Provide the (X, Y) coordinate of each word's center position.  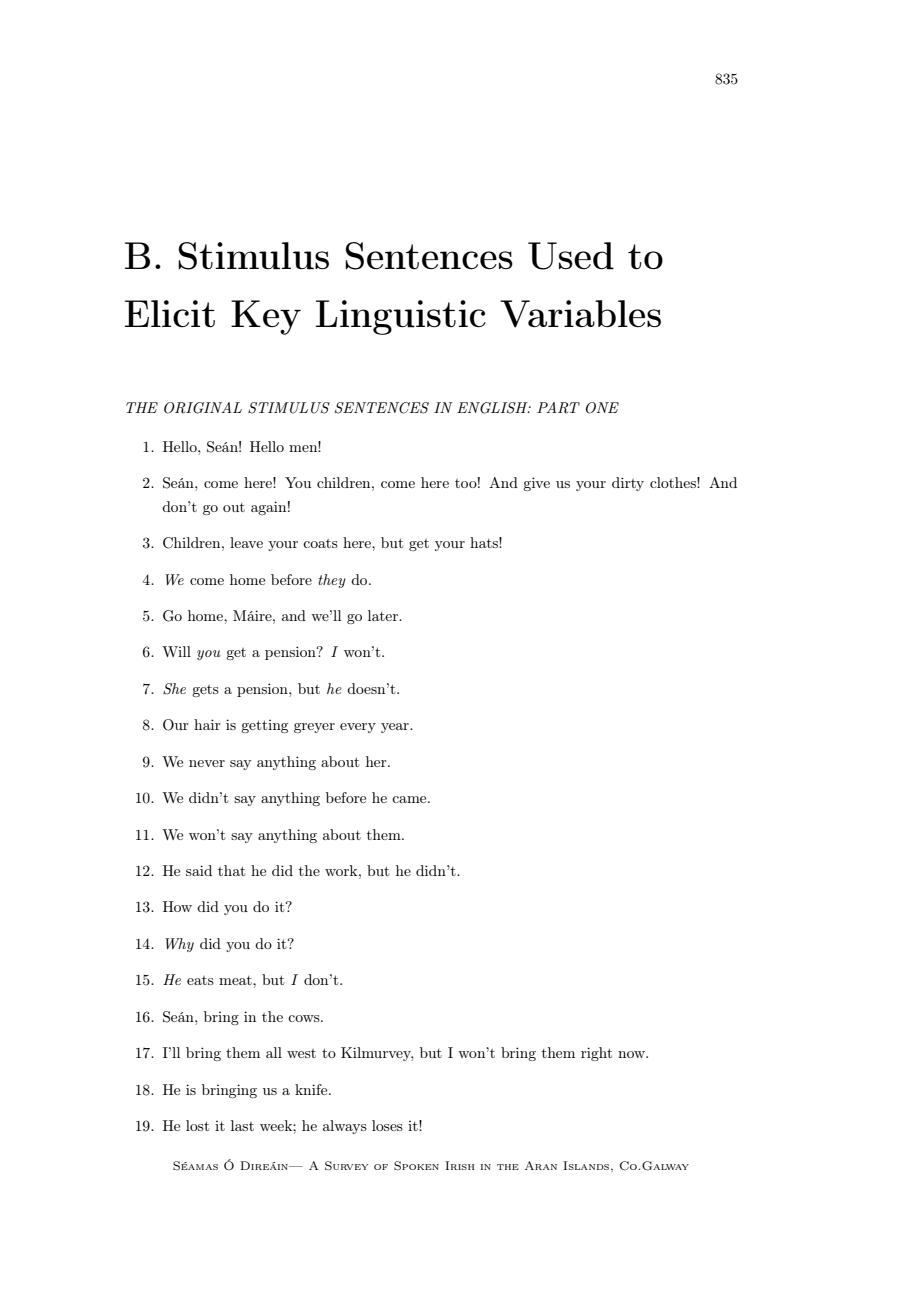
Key (266, 317)
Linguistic (401, 317)
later (384, 615)
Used (571, 256)
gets (205, 691)
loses (387, 1125)
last (242, 1125)
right (596, 1054)
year (396, 728)
